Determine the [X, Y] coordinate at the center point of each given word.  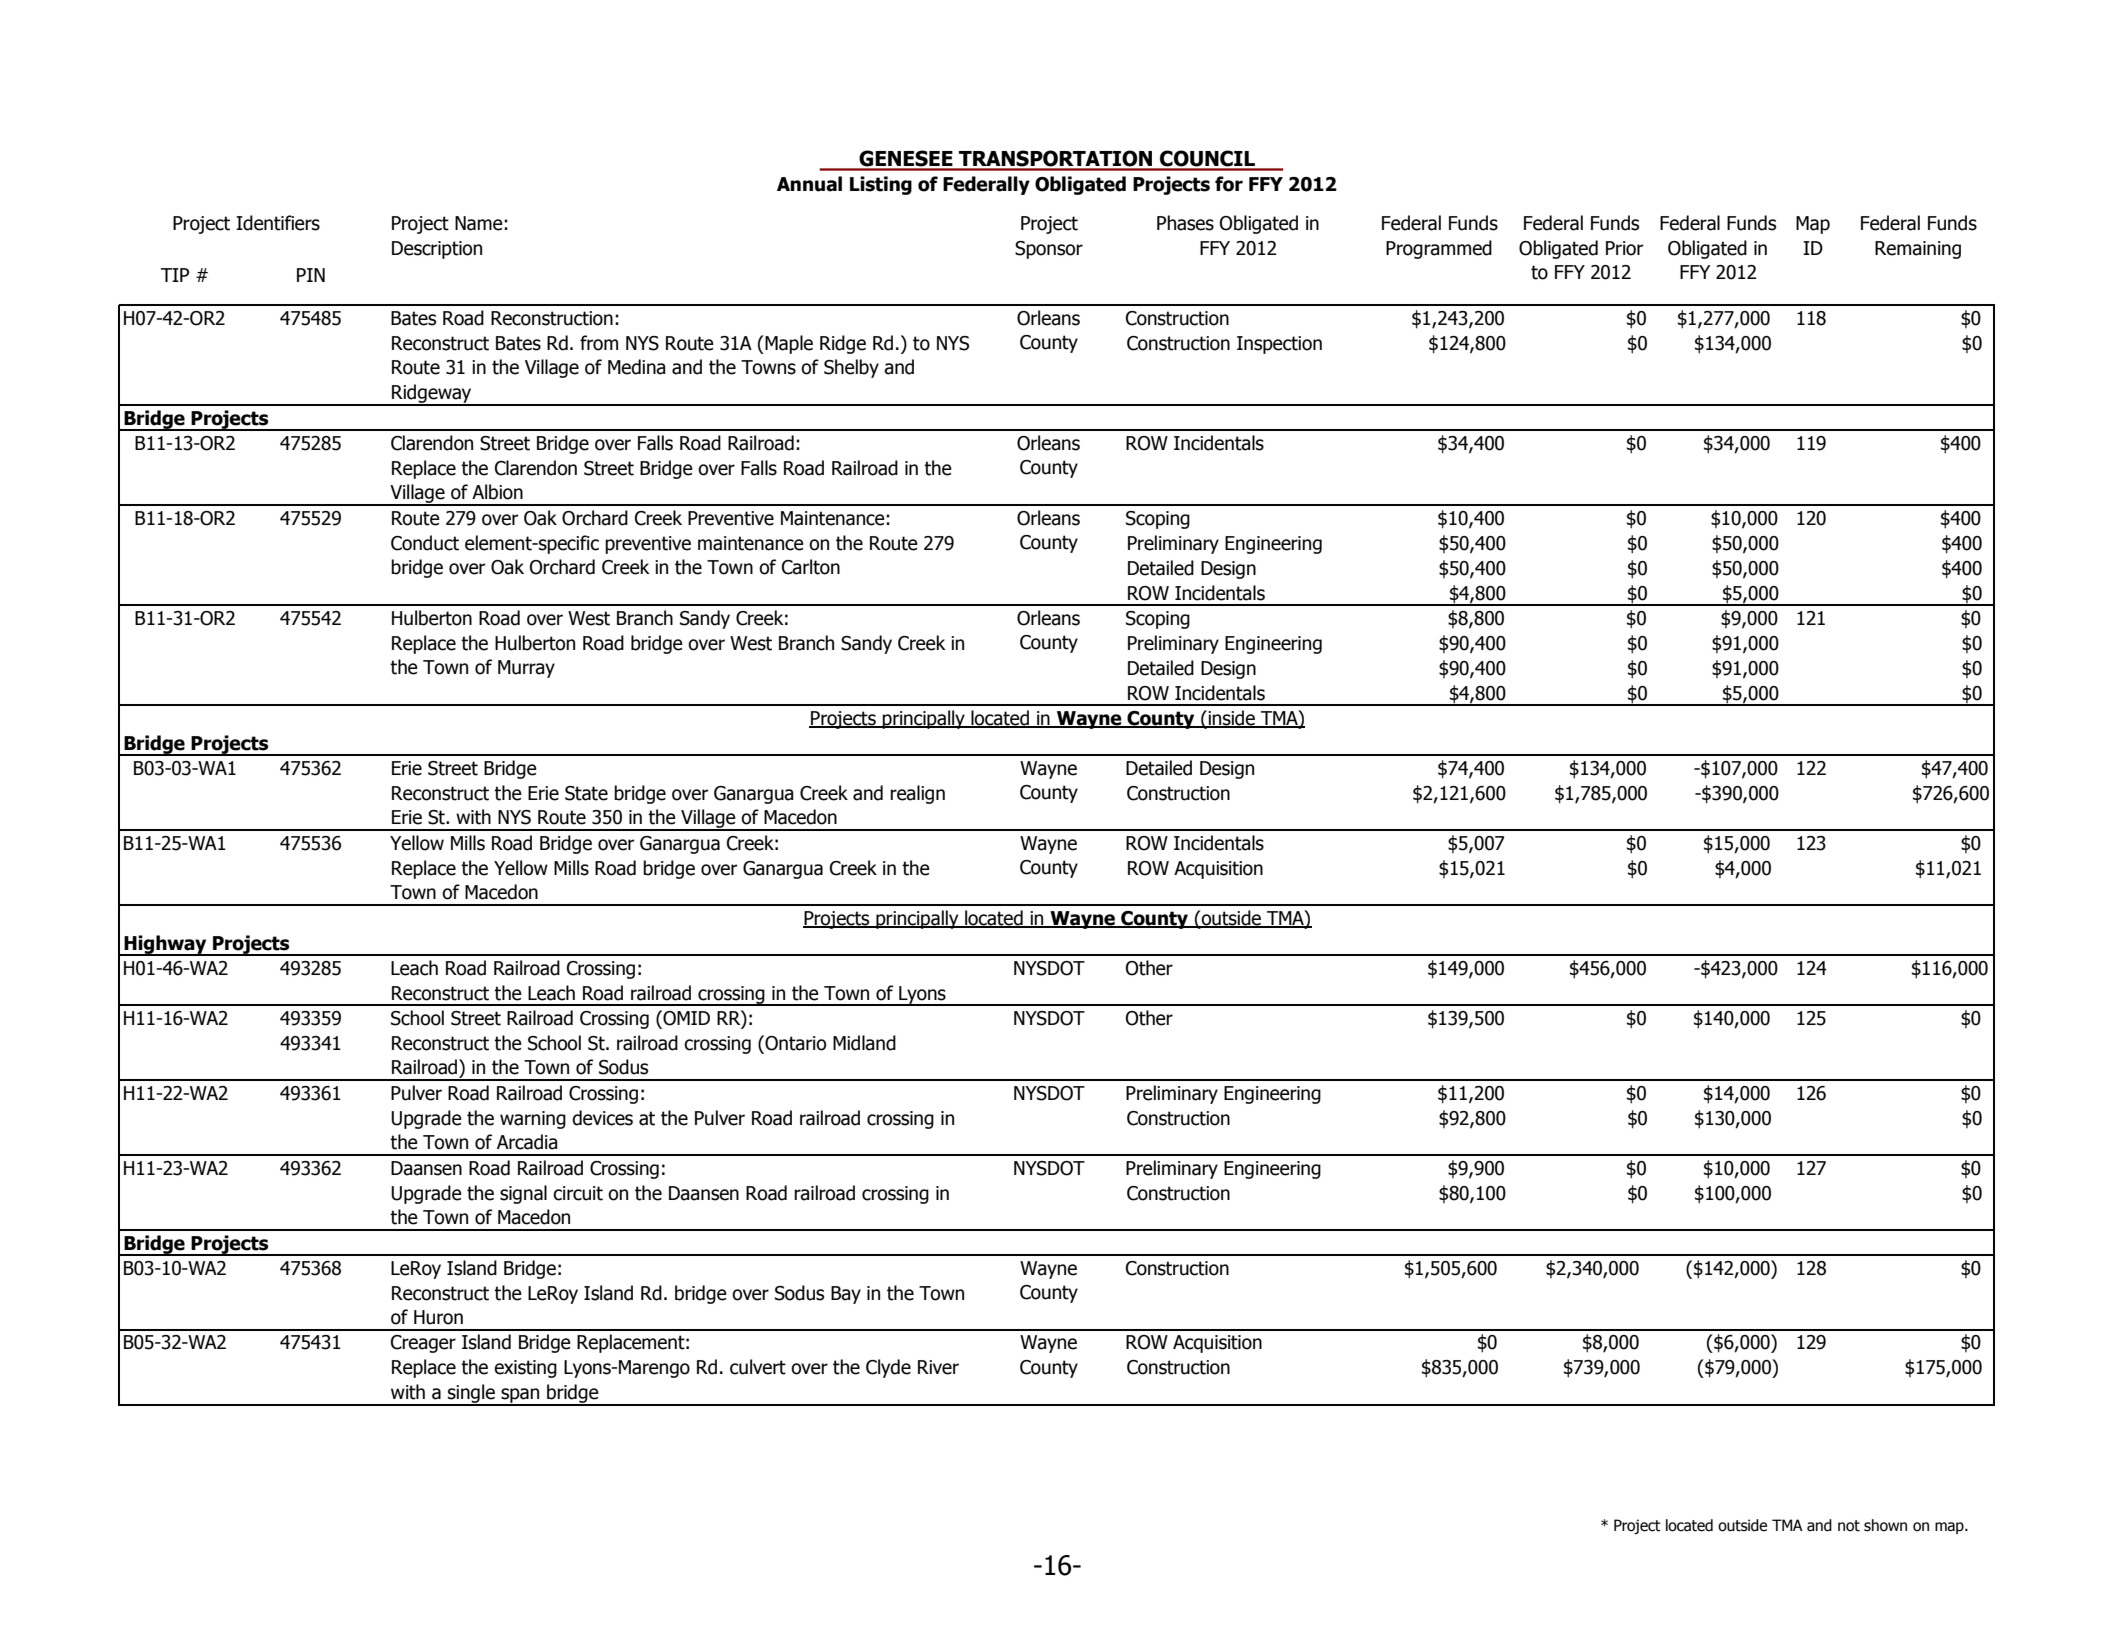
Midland [864, 1043]
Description [437, 250]
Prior [1624, 248]
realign [917, 794]
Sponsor [1049, 250]
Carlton [811, 567]
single [471, 1394]
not [1849, 1526]
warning [533, 1120]
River [938, 1367]
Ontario [794, 1043]
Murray [526, 669]
